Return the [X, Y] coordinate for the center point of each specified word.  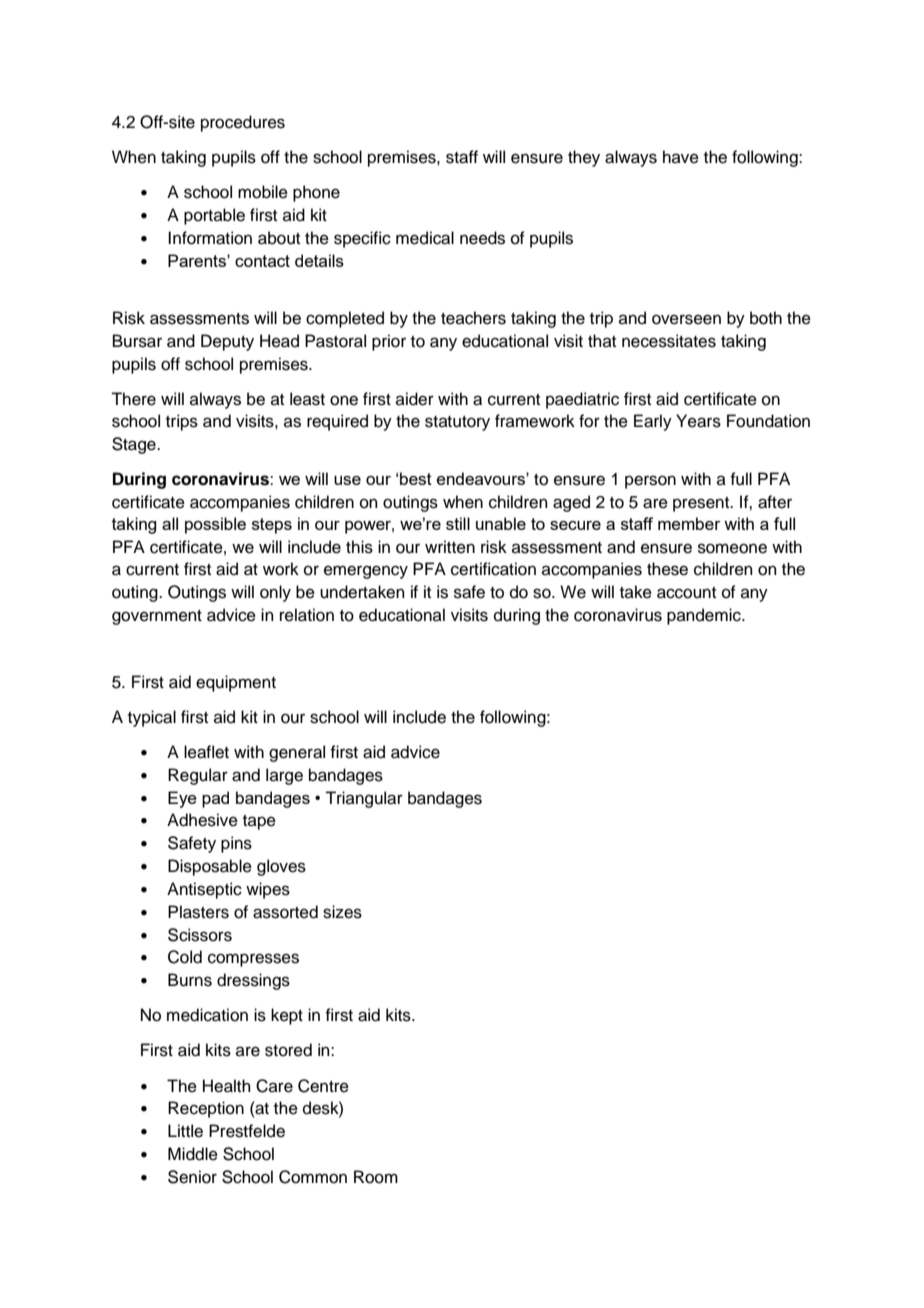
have [681, 157]
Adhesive [202, 820]
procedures [243, 123]
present [702, 504]
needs [482, 238]
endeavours [482, 478]
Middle [193, 1154]
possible [215, 525]
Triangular [364, 799]
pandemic [705, 616]
